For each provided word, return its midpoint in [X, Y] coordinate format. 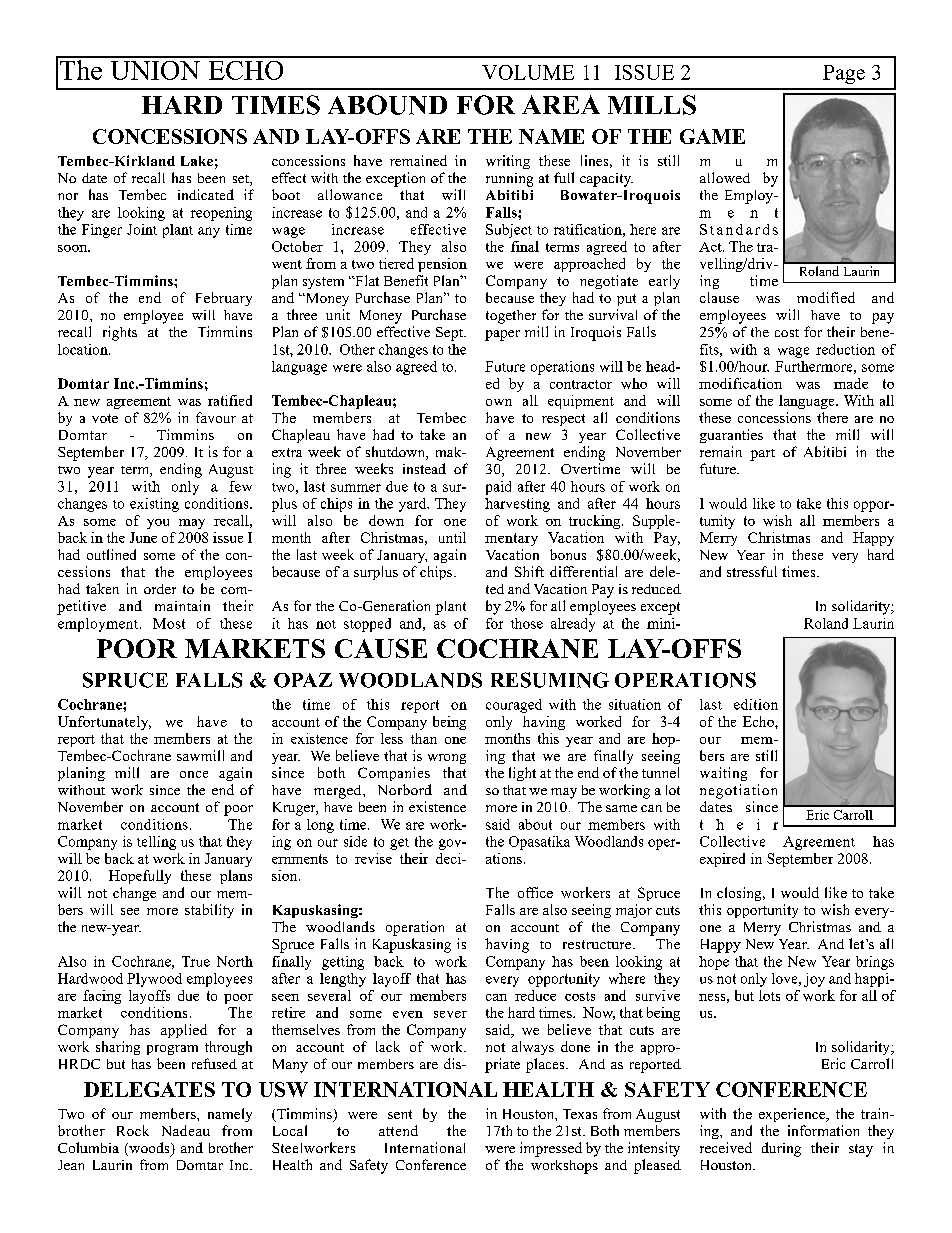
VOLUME [528, 72]
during [781, 1149]
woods [149, 1149]
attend [398, 1130]
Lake [197, 161]
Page [844, 74]
